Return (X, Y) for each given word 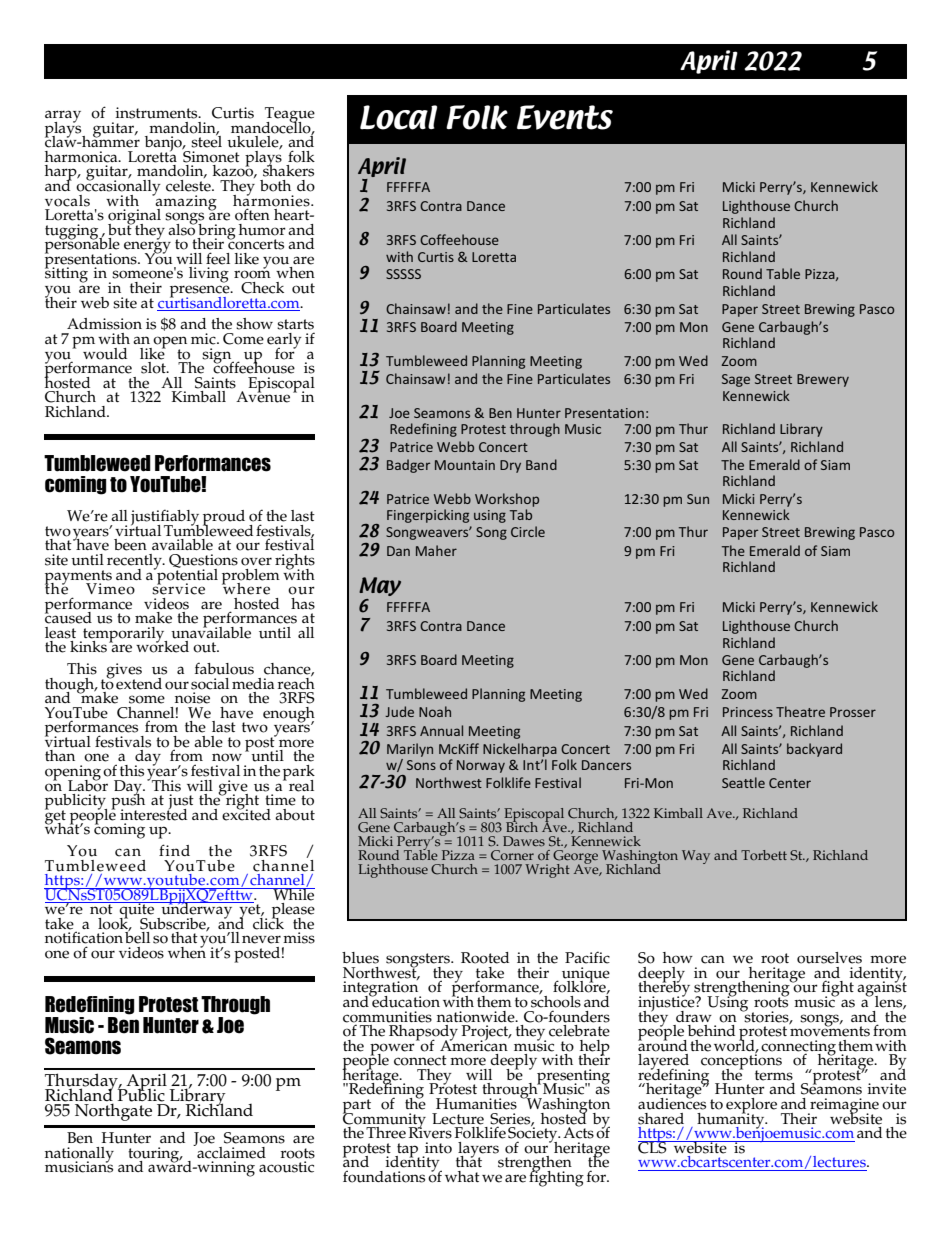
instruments (158, 113)
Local (398, 117)
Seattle (743, 782)
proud (224, 519)
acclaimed (230, 1151)
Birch (522, 826)
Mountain (465, 465)
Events (565, 117)
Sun (698, 499)
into (438, 1148)
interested (153, 813)
